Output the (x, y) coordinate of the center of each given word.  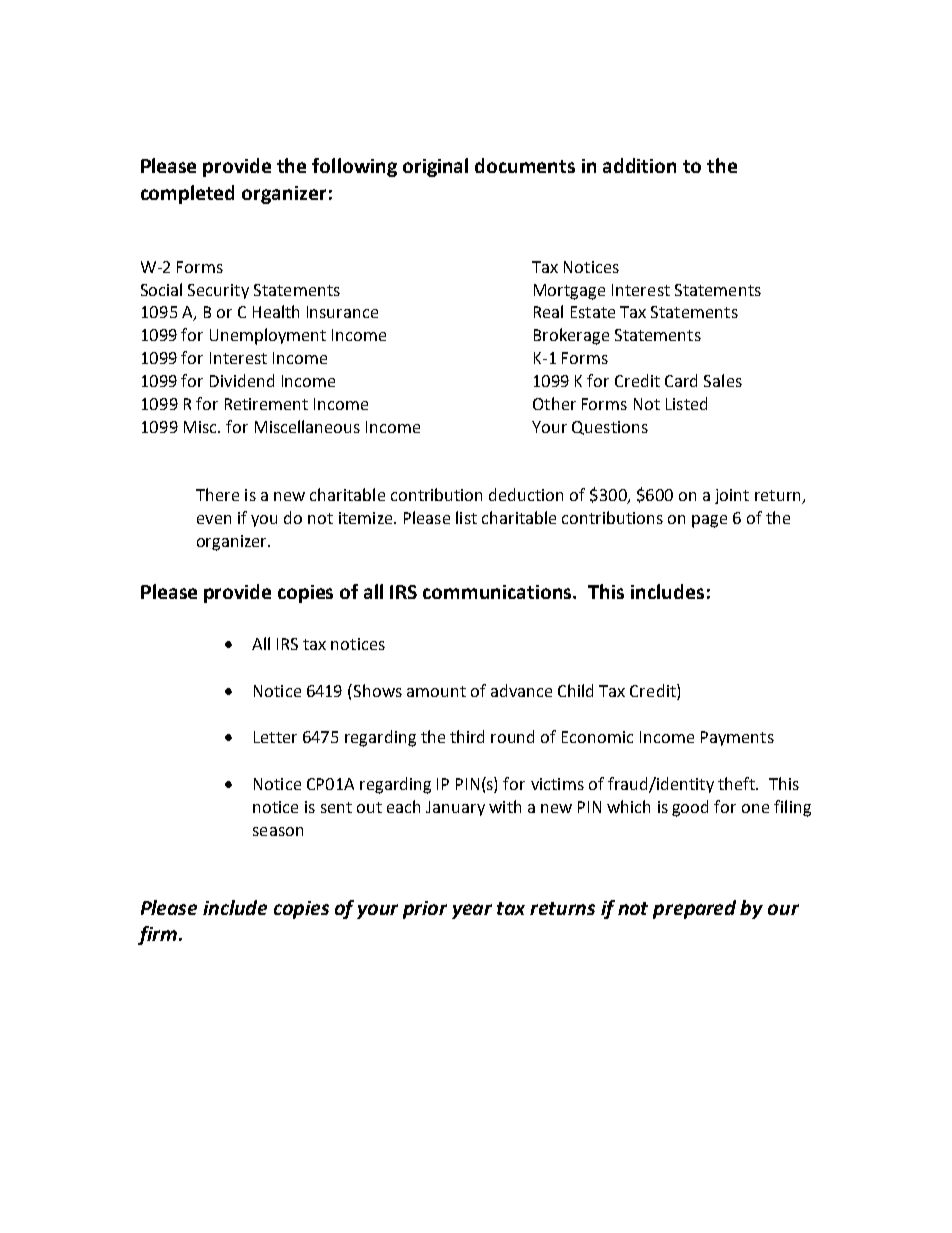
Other (554, 403)
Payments (737, 738)
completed (187, 194)
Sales (723, 380)
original (435, 167)
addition (639, 165)
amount (436, 691)
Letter (275, 737)
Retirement (266, 404)
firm (157, 935)
